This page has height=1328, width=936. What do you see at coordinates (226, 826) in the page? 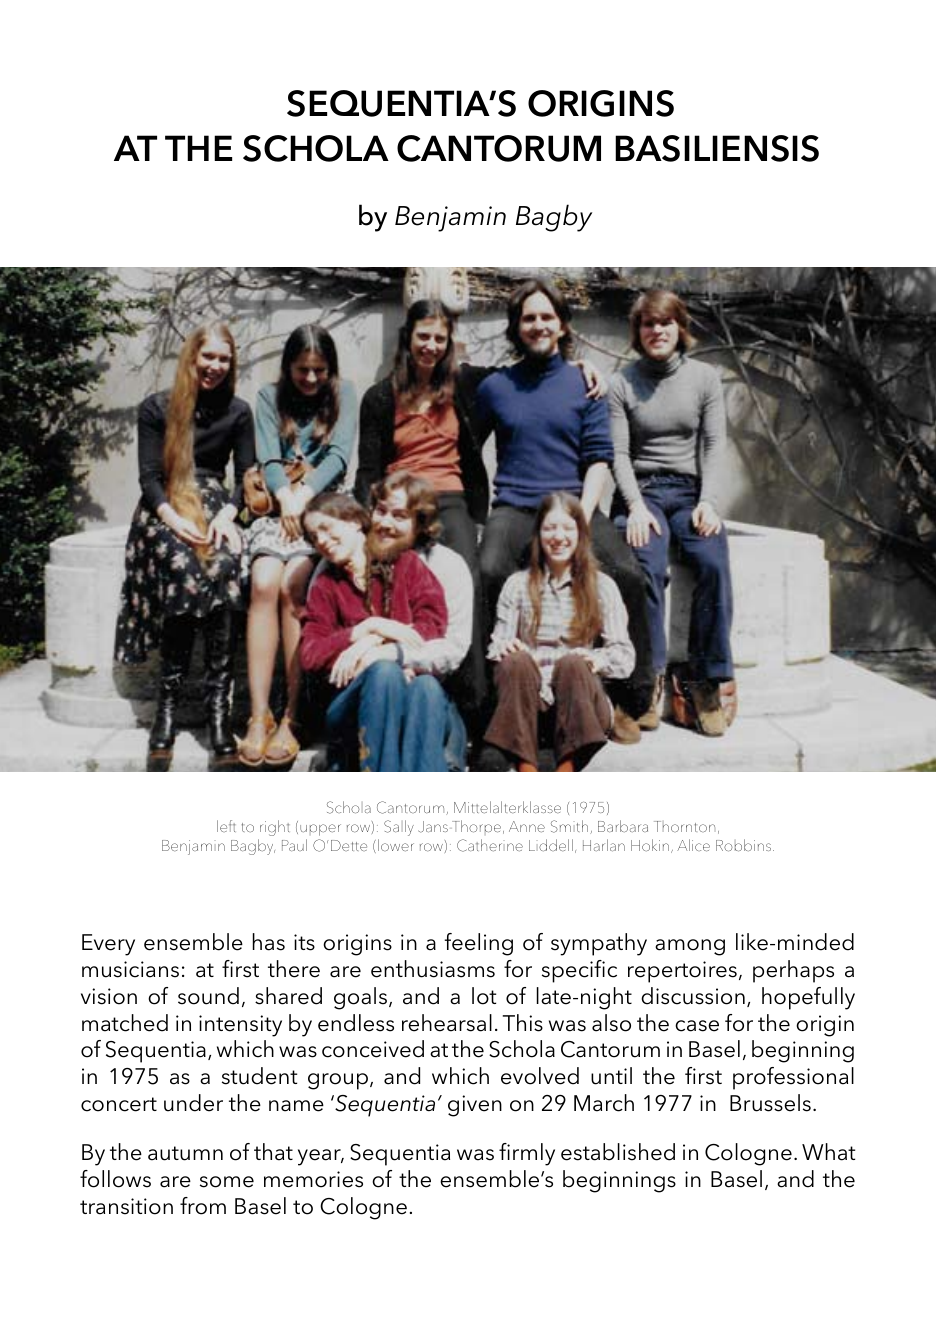
I see `left` at bounding box center [226, 826].
